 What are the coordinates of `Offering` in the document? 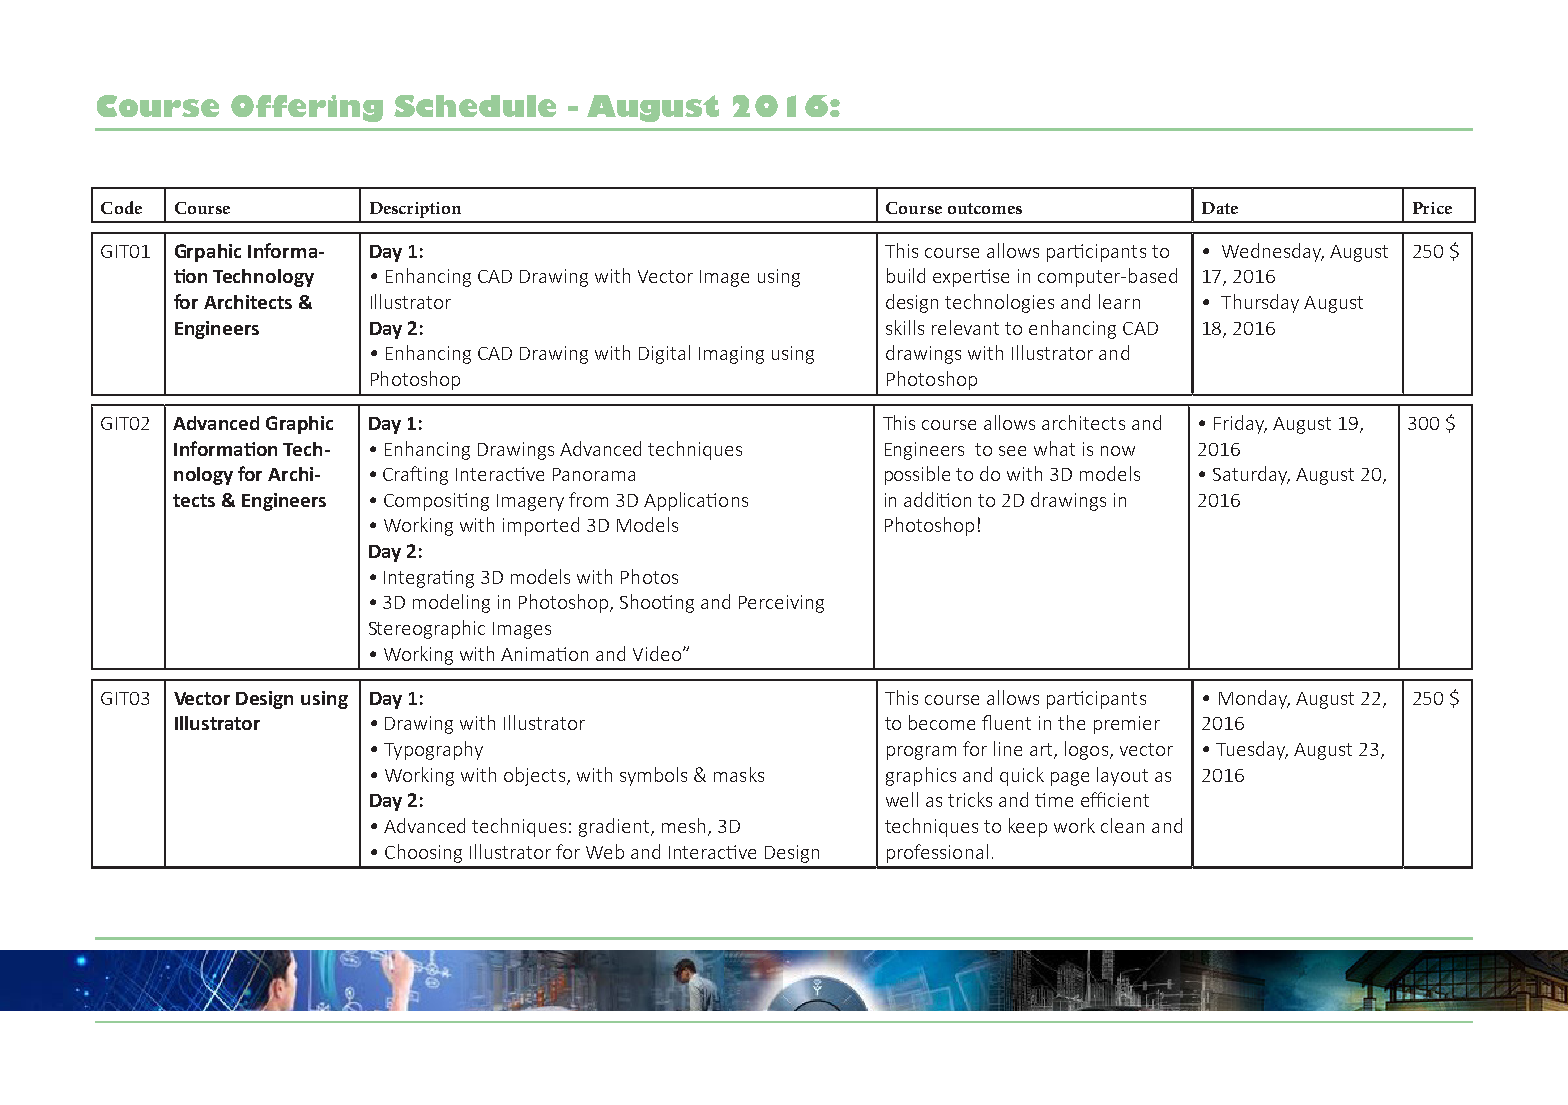 It's located at (307, 108).
